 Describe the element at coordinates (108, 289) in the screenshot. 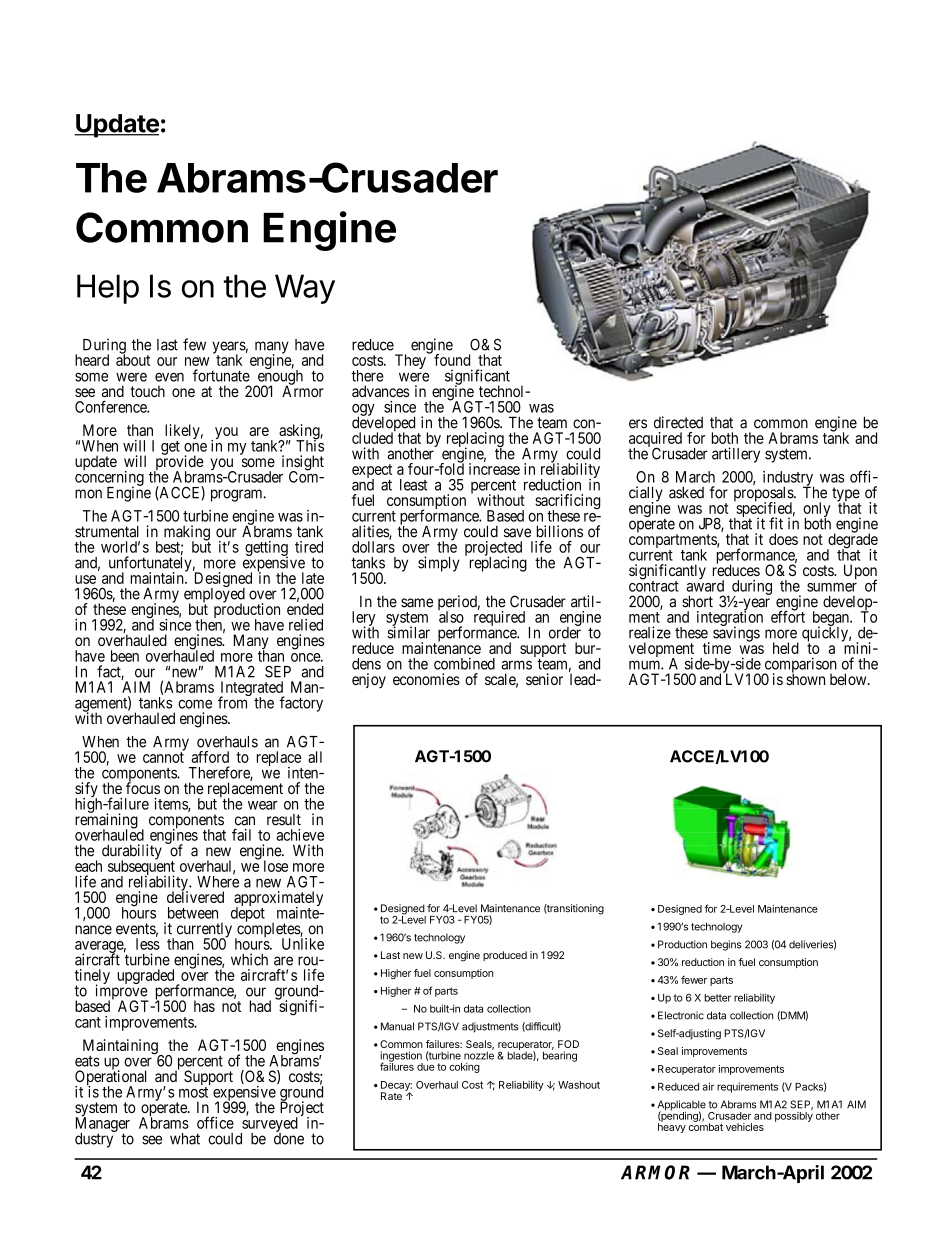

I see `Help` at that location.
